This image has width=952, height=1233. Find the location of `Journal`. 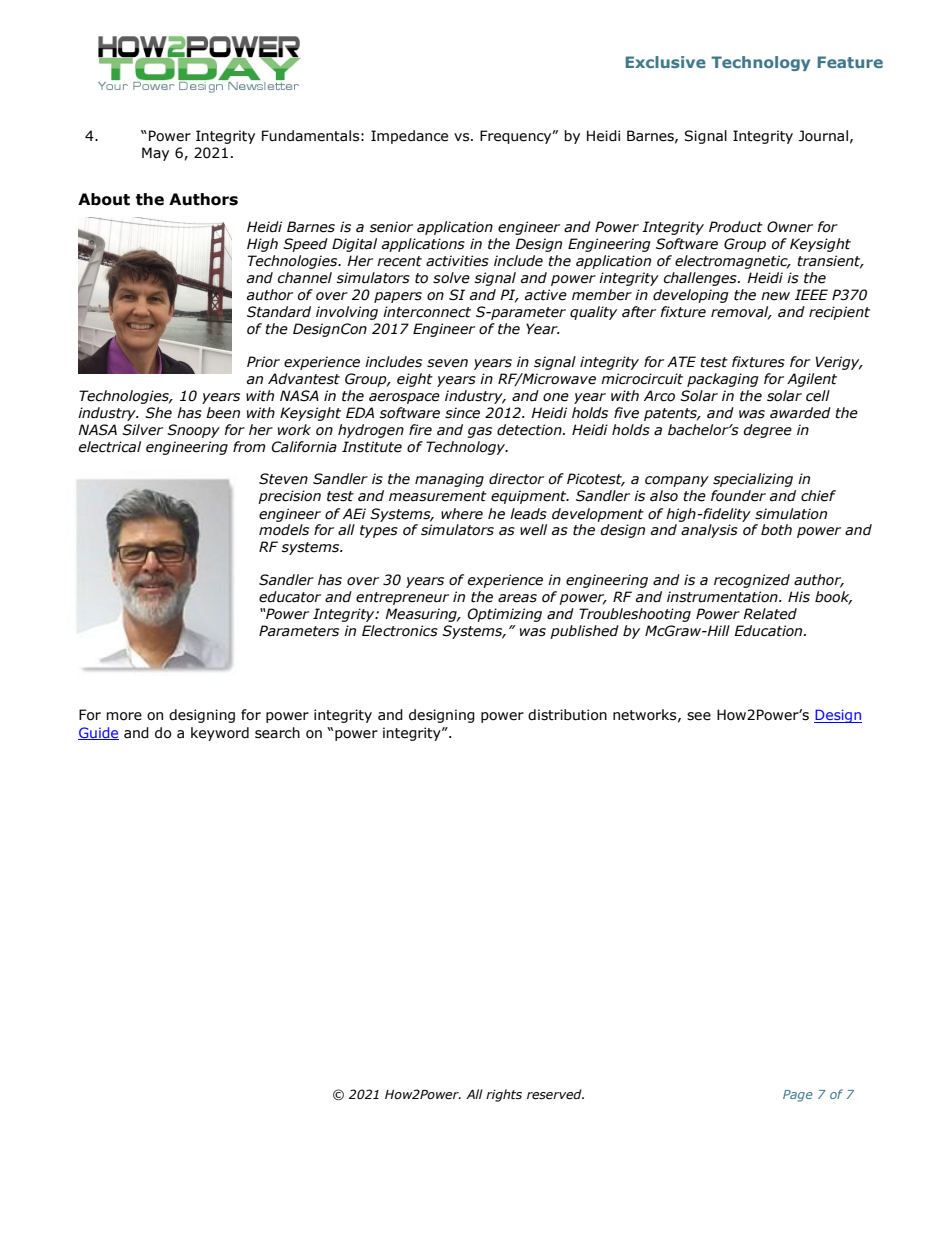

Journal is located at coordinates (823, 136).
